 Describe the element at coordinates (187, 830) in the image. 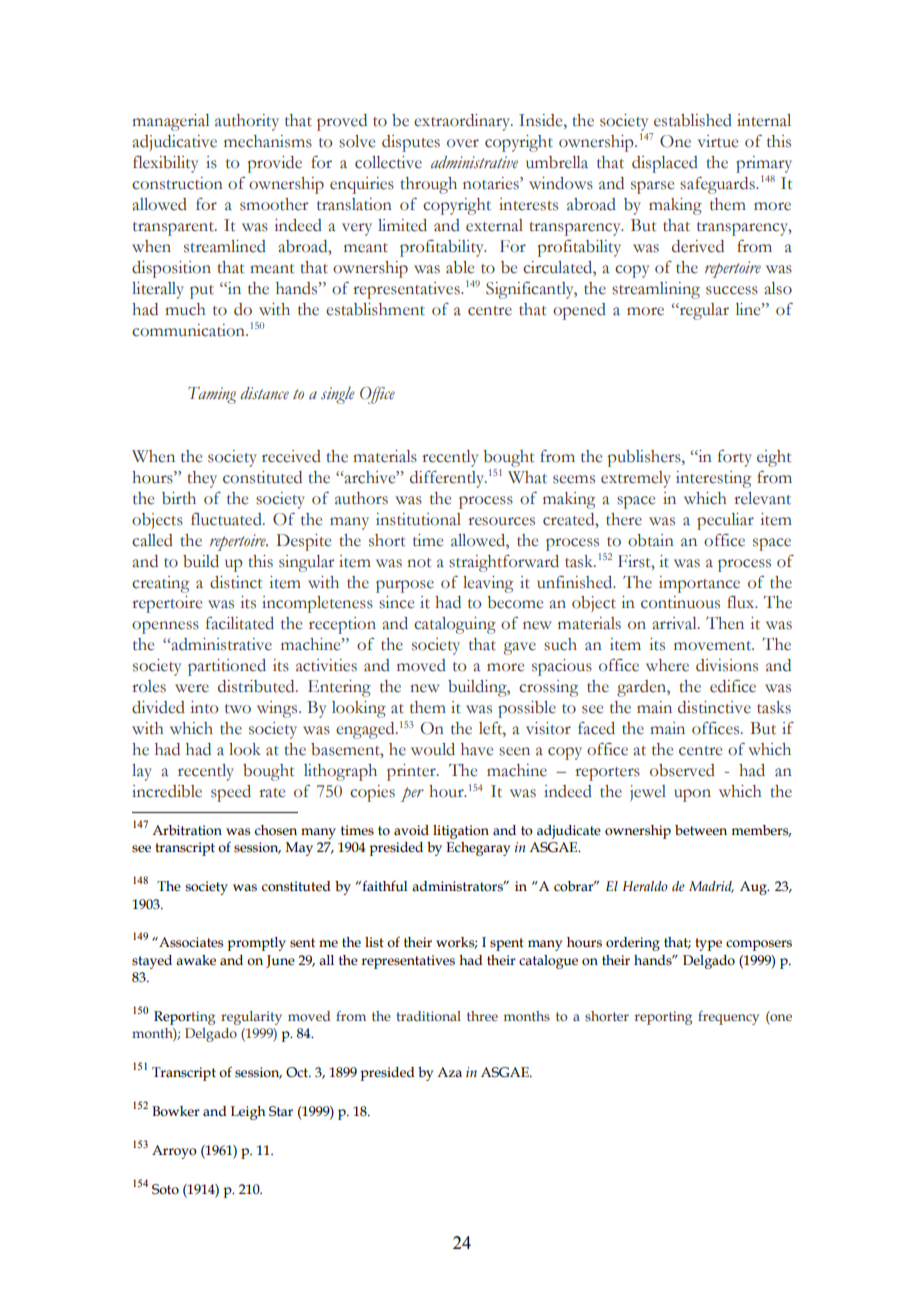

I see `Arbitration` at that location.
